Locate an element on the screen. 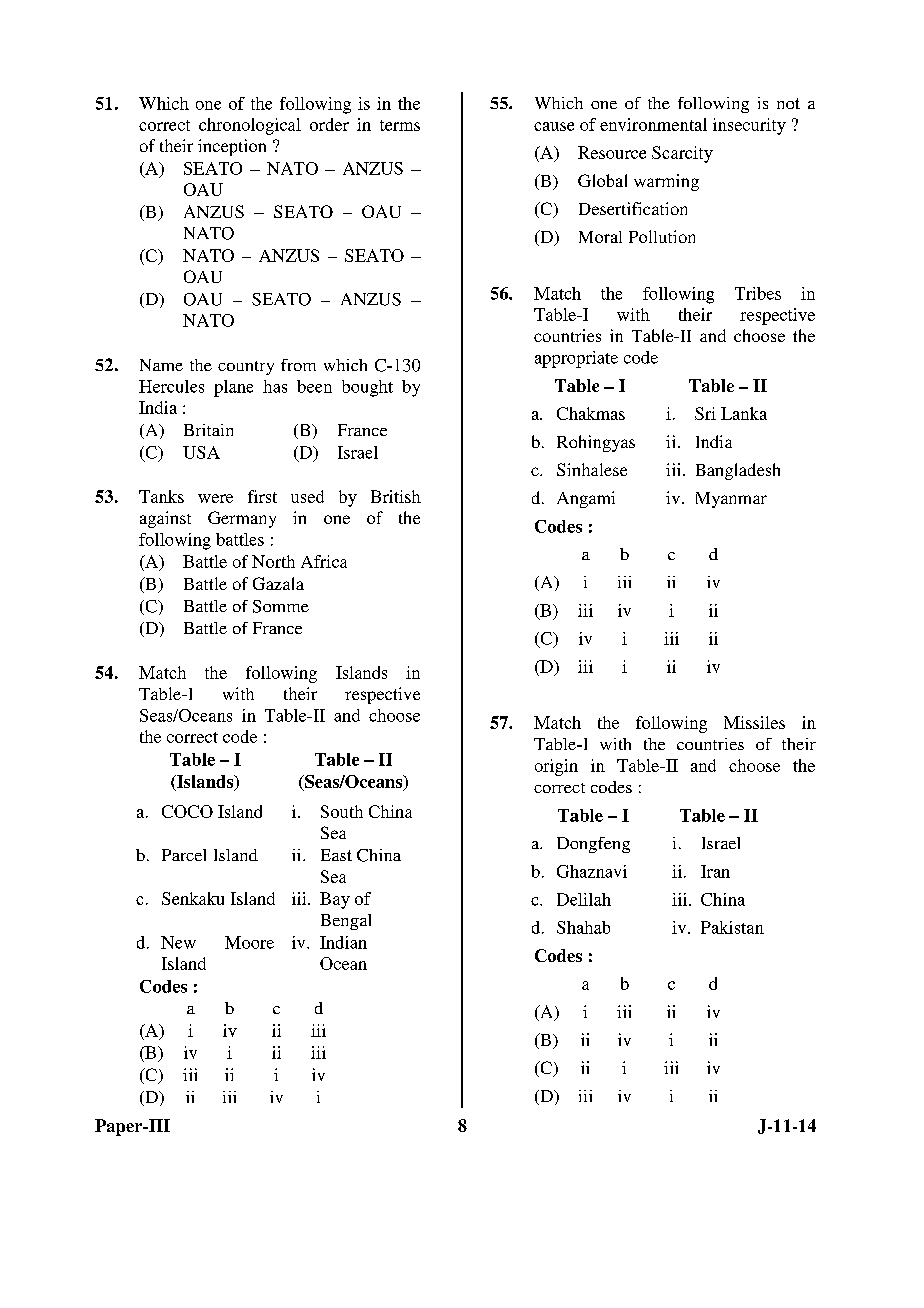 This screenshot has width=924, height=1308. chronological is located at coordinates (250, 126).
